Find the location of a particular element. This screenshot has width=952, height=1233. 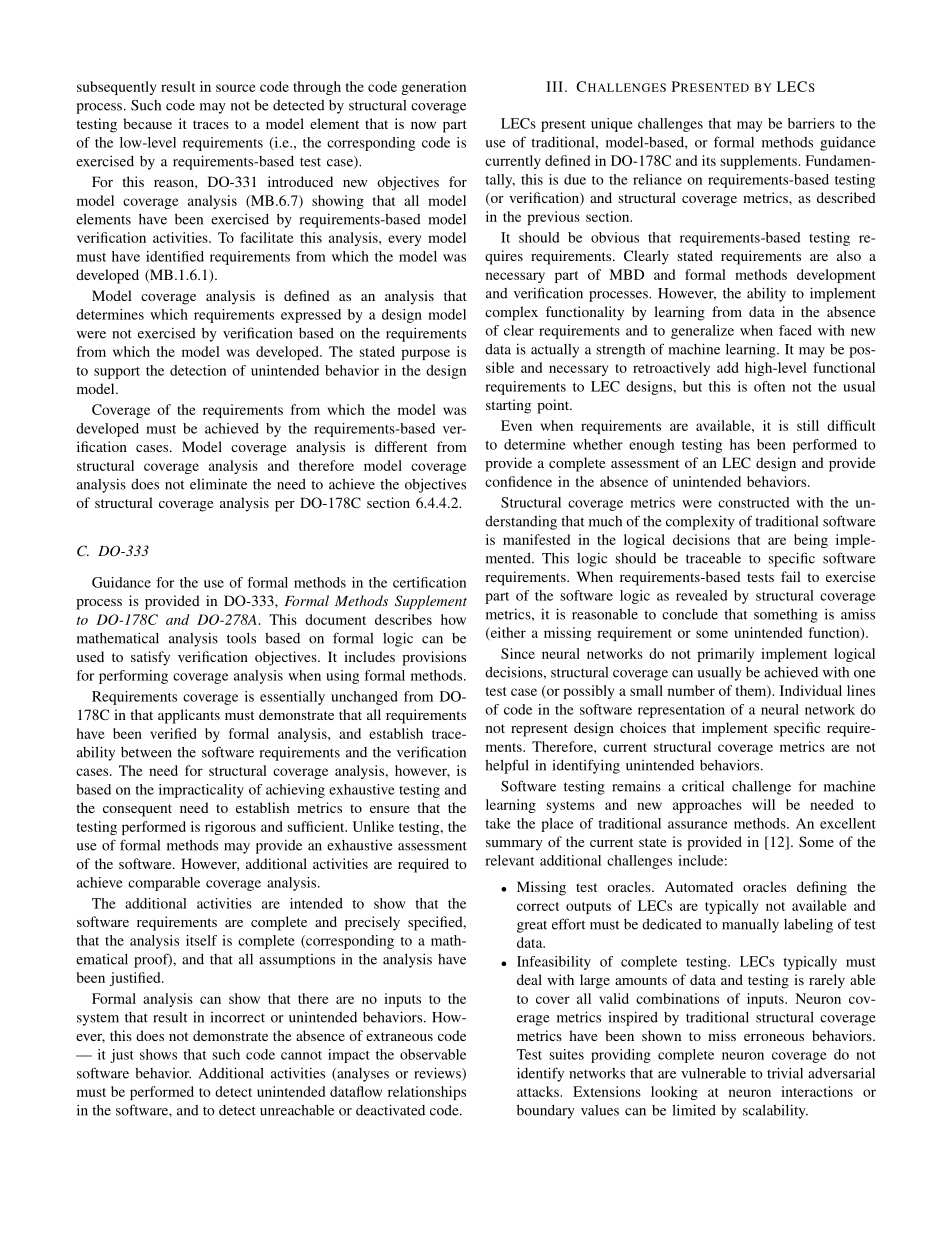

cannot is located at coordinates (301, 1055).
